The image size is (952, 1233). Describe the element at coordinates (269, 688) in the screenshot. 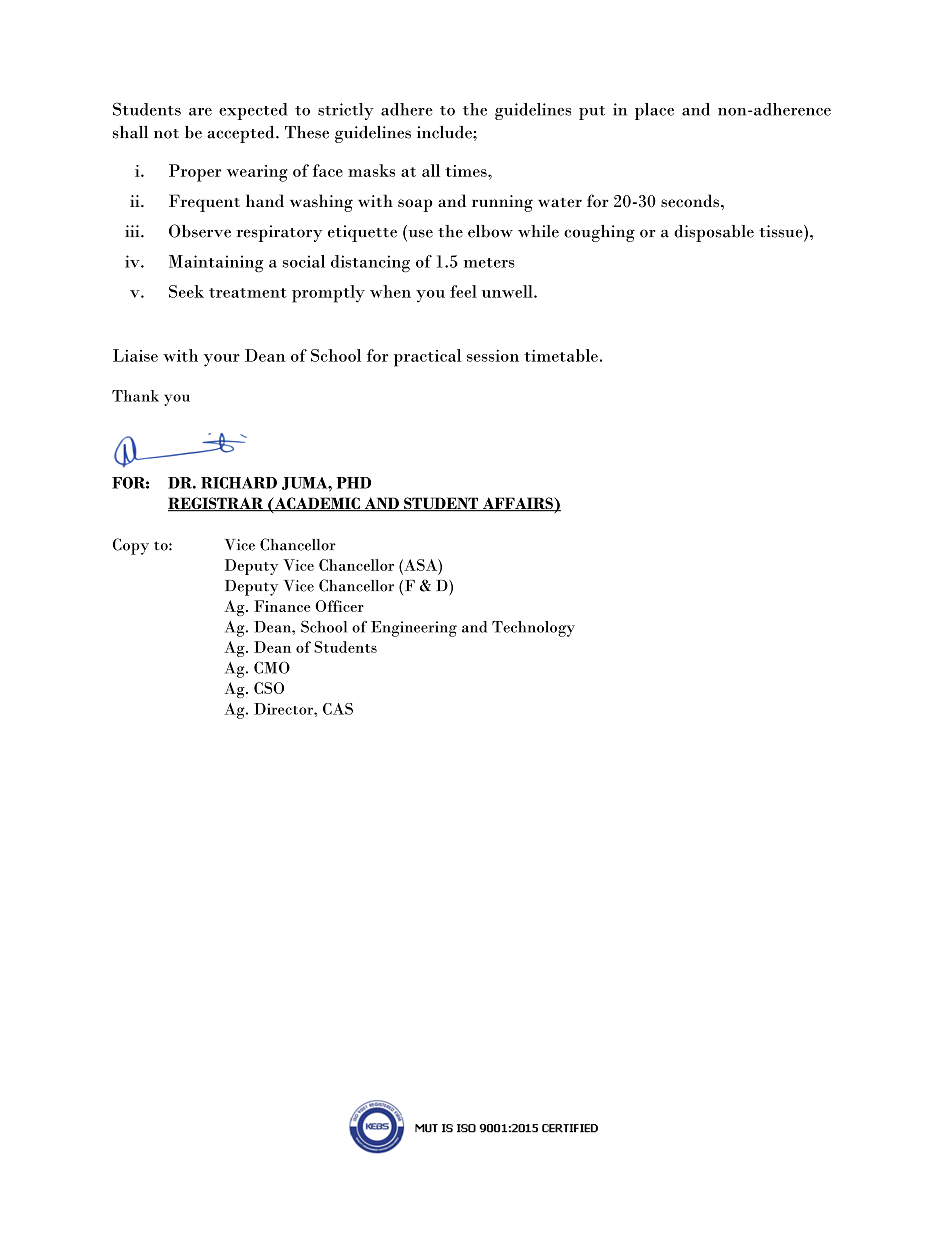

I see `CSO` at that location.
